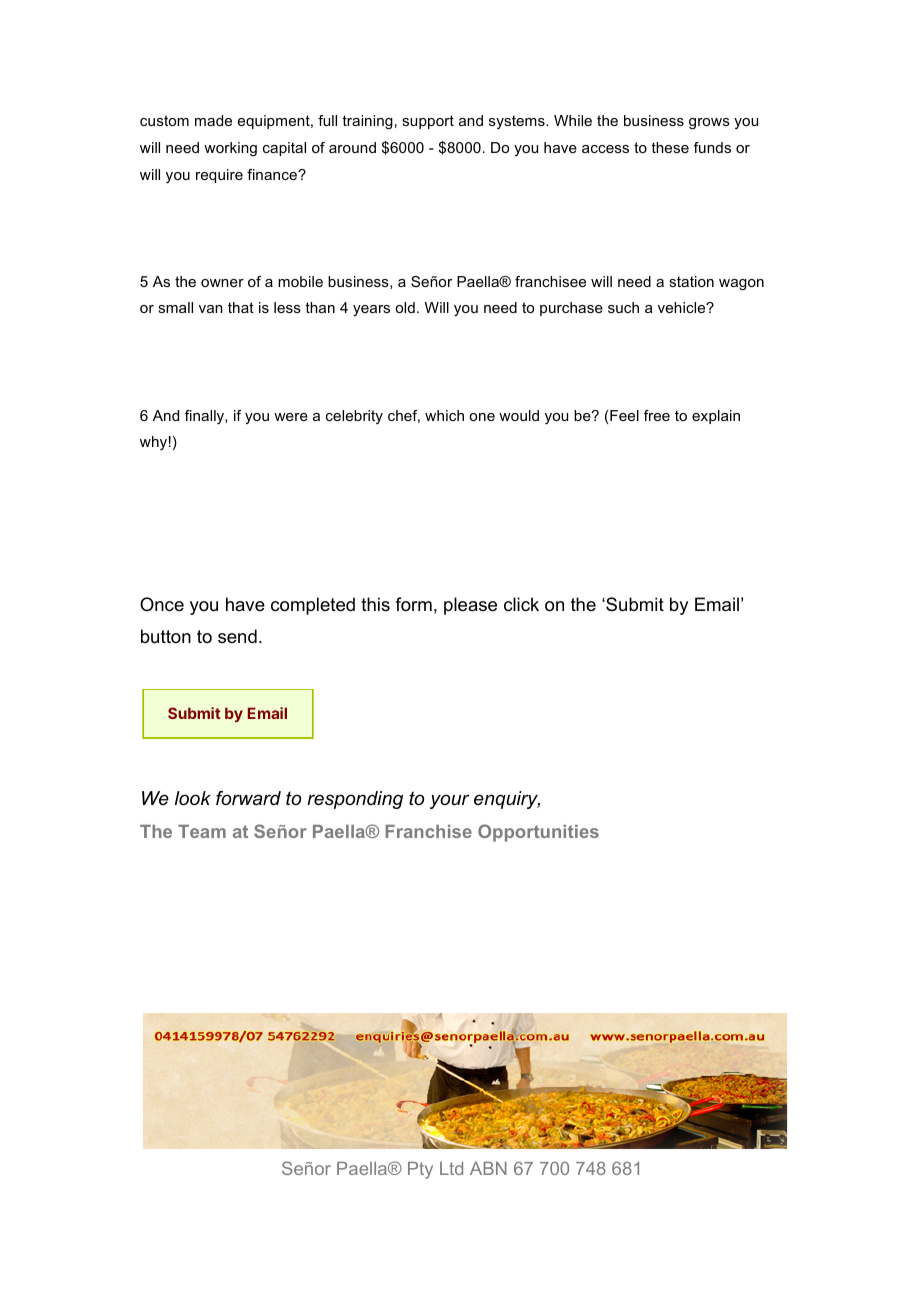 The image size is (924, 1308). What do you see at coordinates (670, 147) in the page?
I see `these` at bounding box center [670, 147].
